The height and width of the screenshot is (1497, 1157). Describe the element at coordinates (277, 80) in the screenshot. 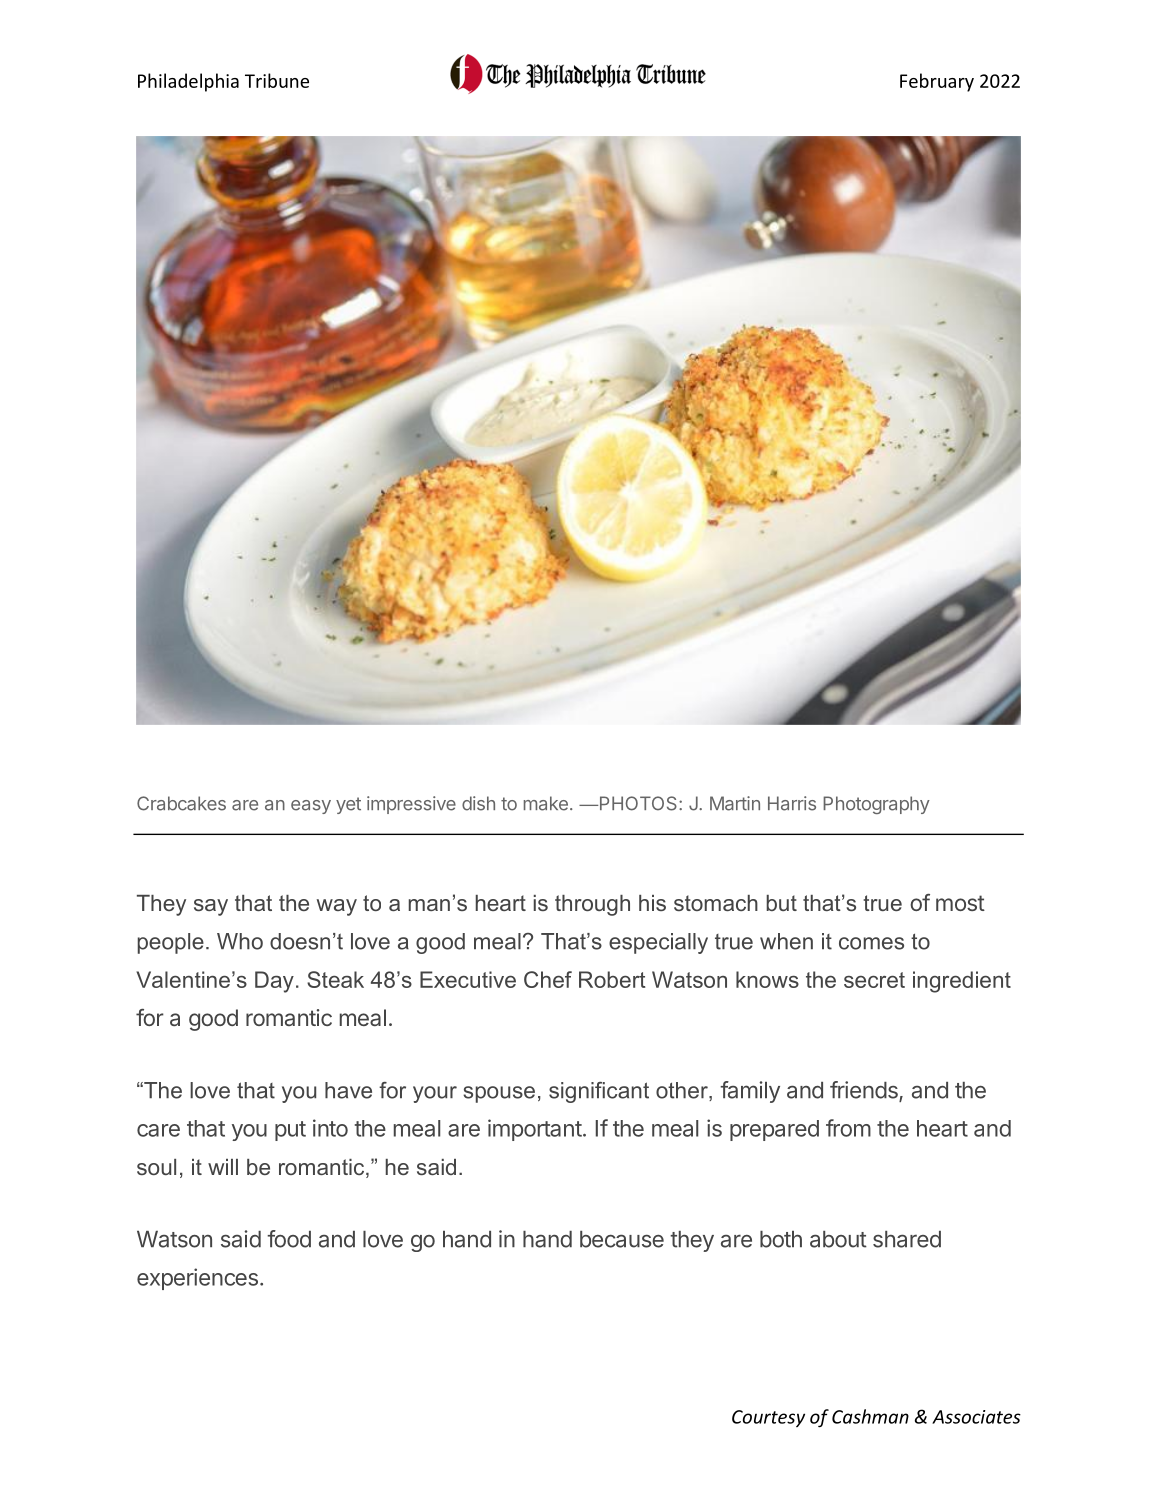

I see `Tribune` at that location.
